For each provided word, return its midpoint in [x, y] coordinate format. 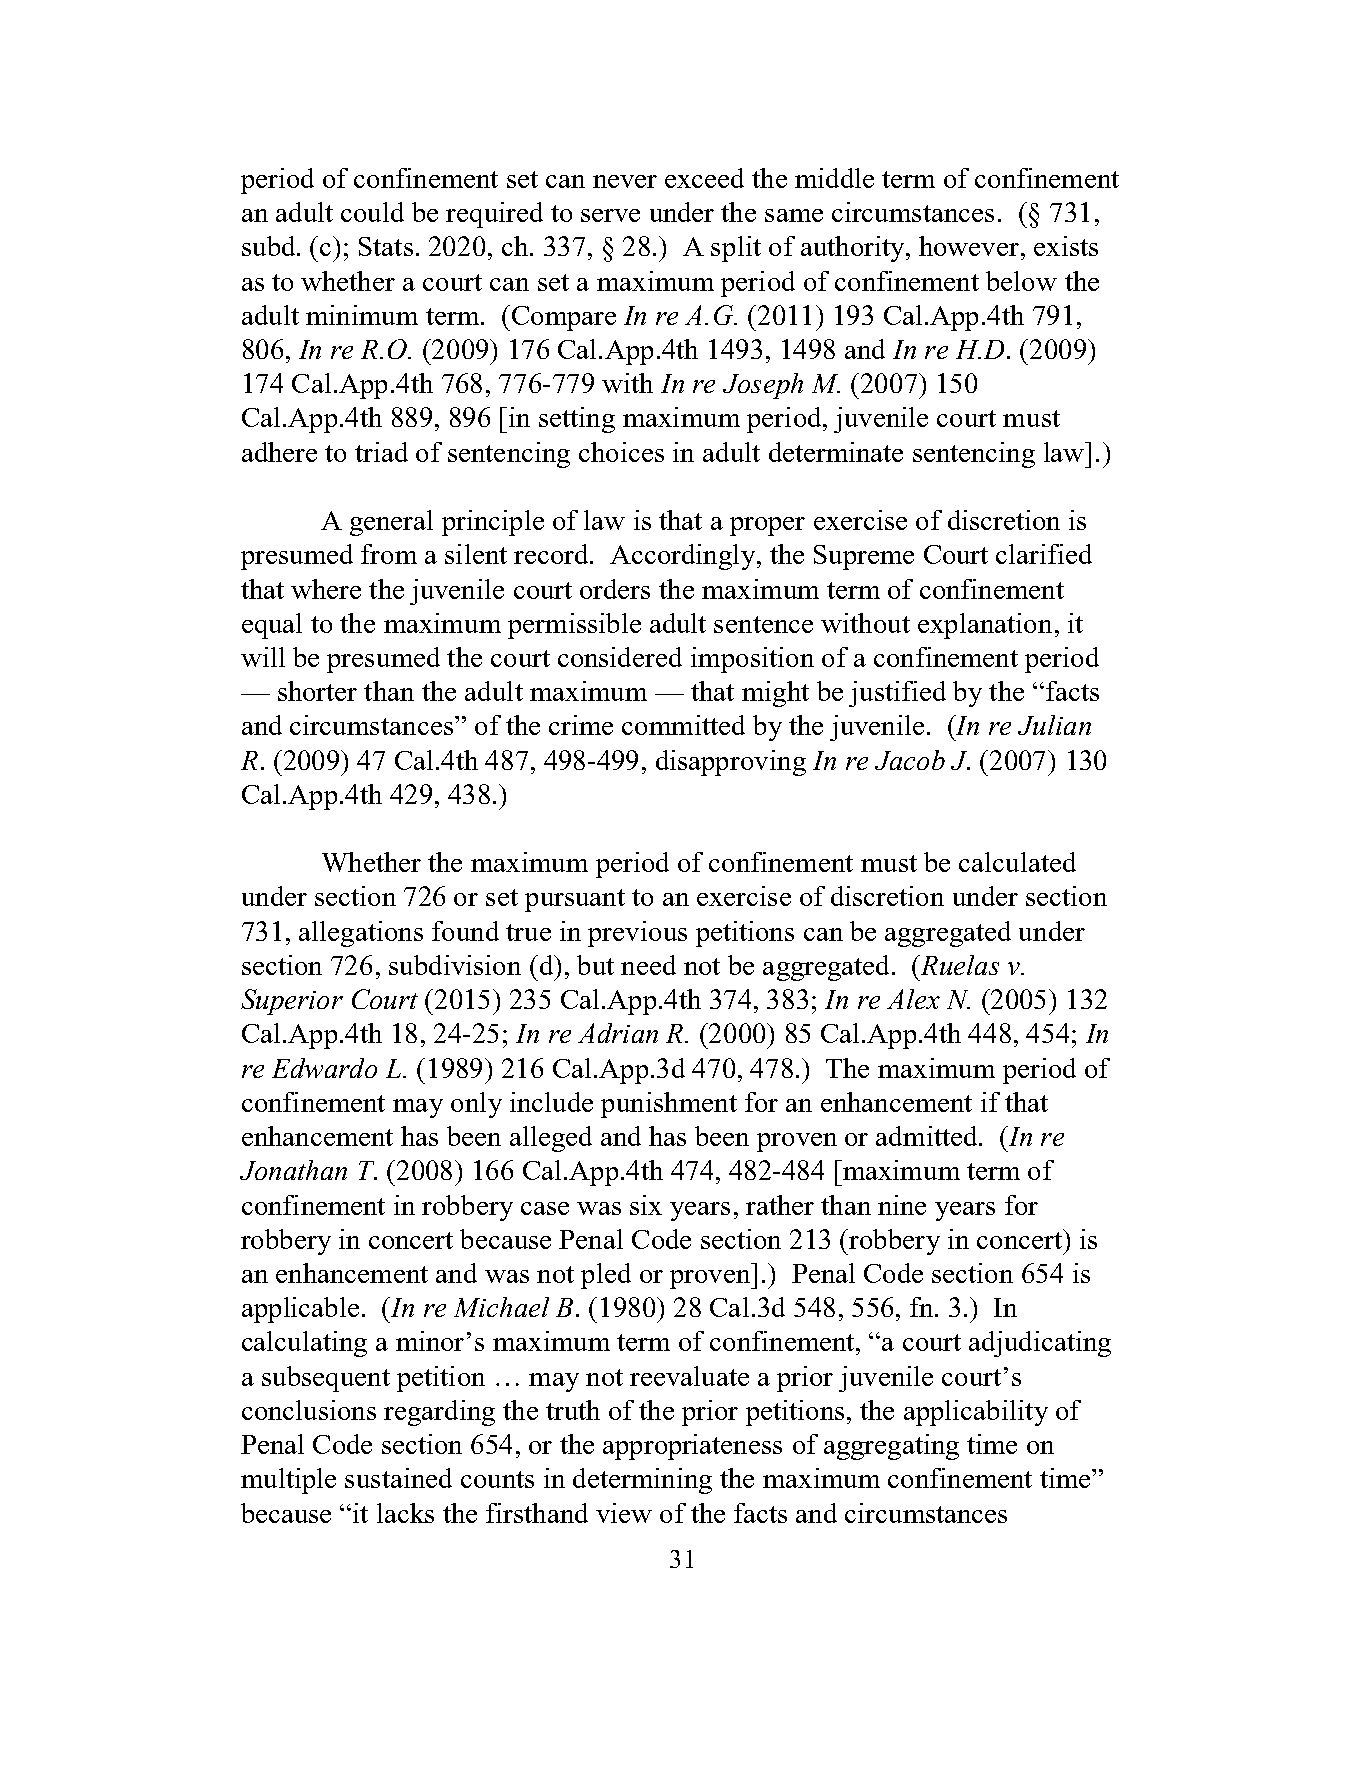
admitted [928, 1136]
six [646, 1205]
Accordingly [684, 557]
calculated [1017, 862]
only [476, 1105]
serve [610, 215]
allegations [361, 934]
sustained [398, 1478]
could [372, 212]
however [969, 246]
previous [637, 934]
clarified [1044, 554]
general [391, 523]
